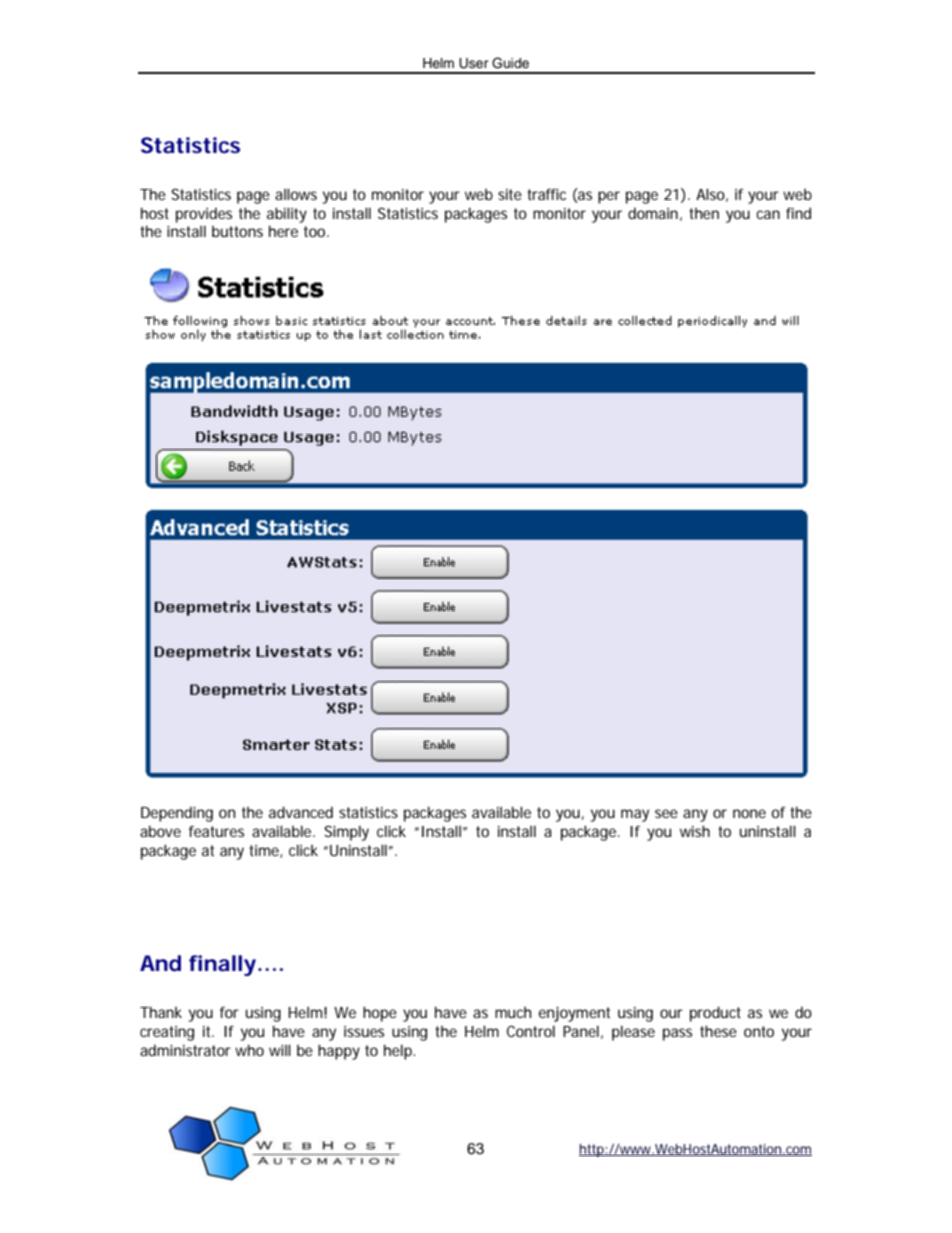  What do you see at coordinates (513, 1012) in the document?
I see `much` at bounding box center [513, 1012].
